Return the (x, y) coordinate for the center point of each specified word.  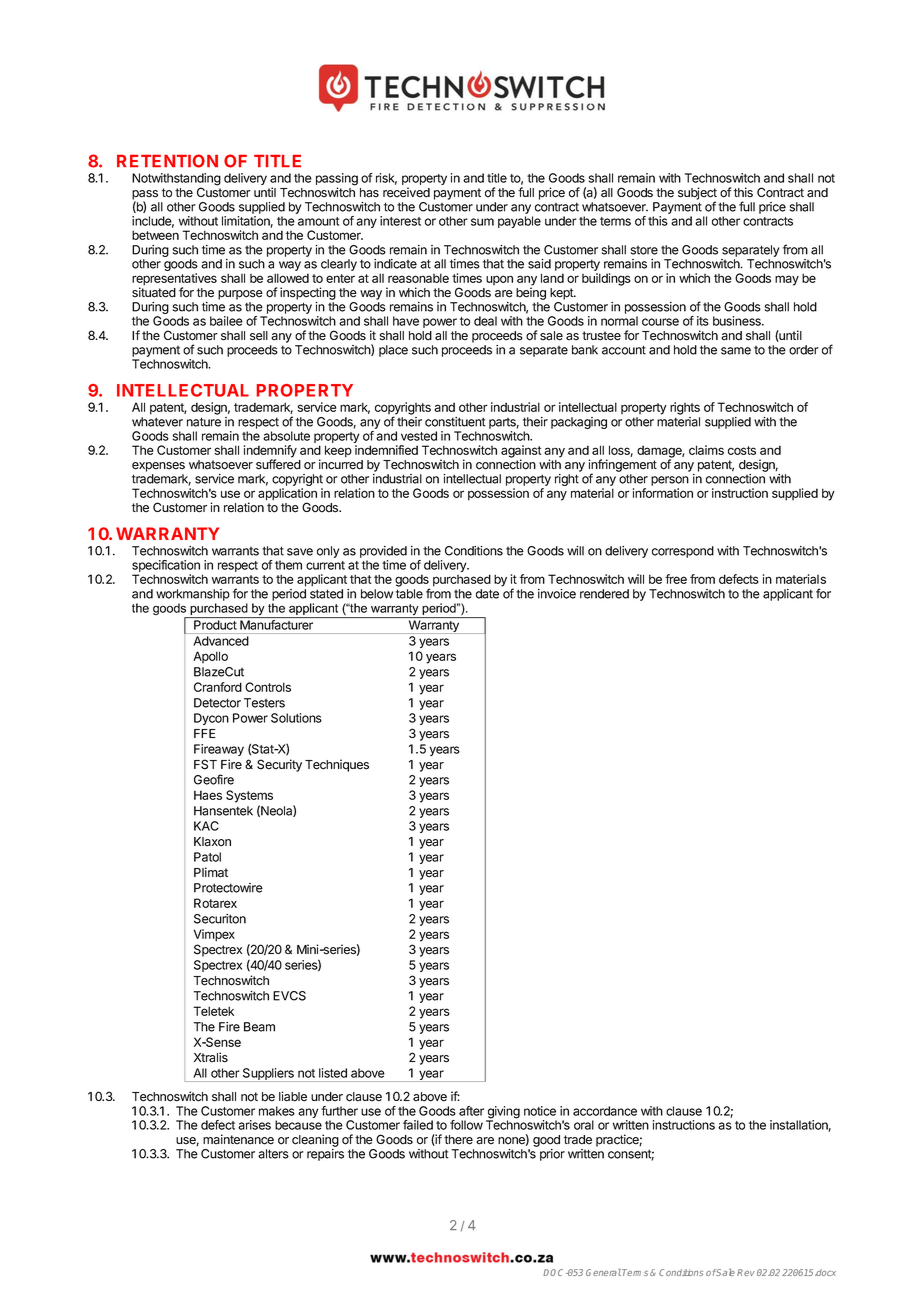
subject (697, 194)
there (458, 1140)
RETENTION (167, 161)
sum (482, 222)
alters (273, 1154)
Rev (746, 1272)
